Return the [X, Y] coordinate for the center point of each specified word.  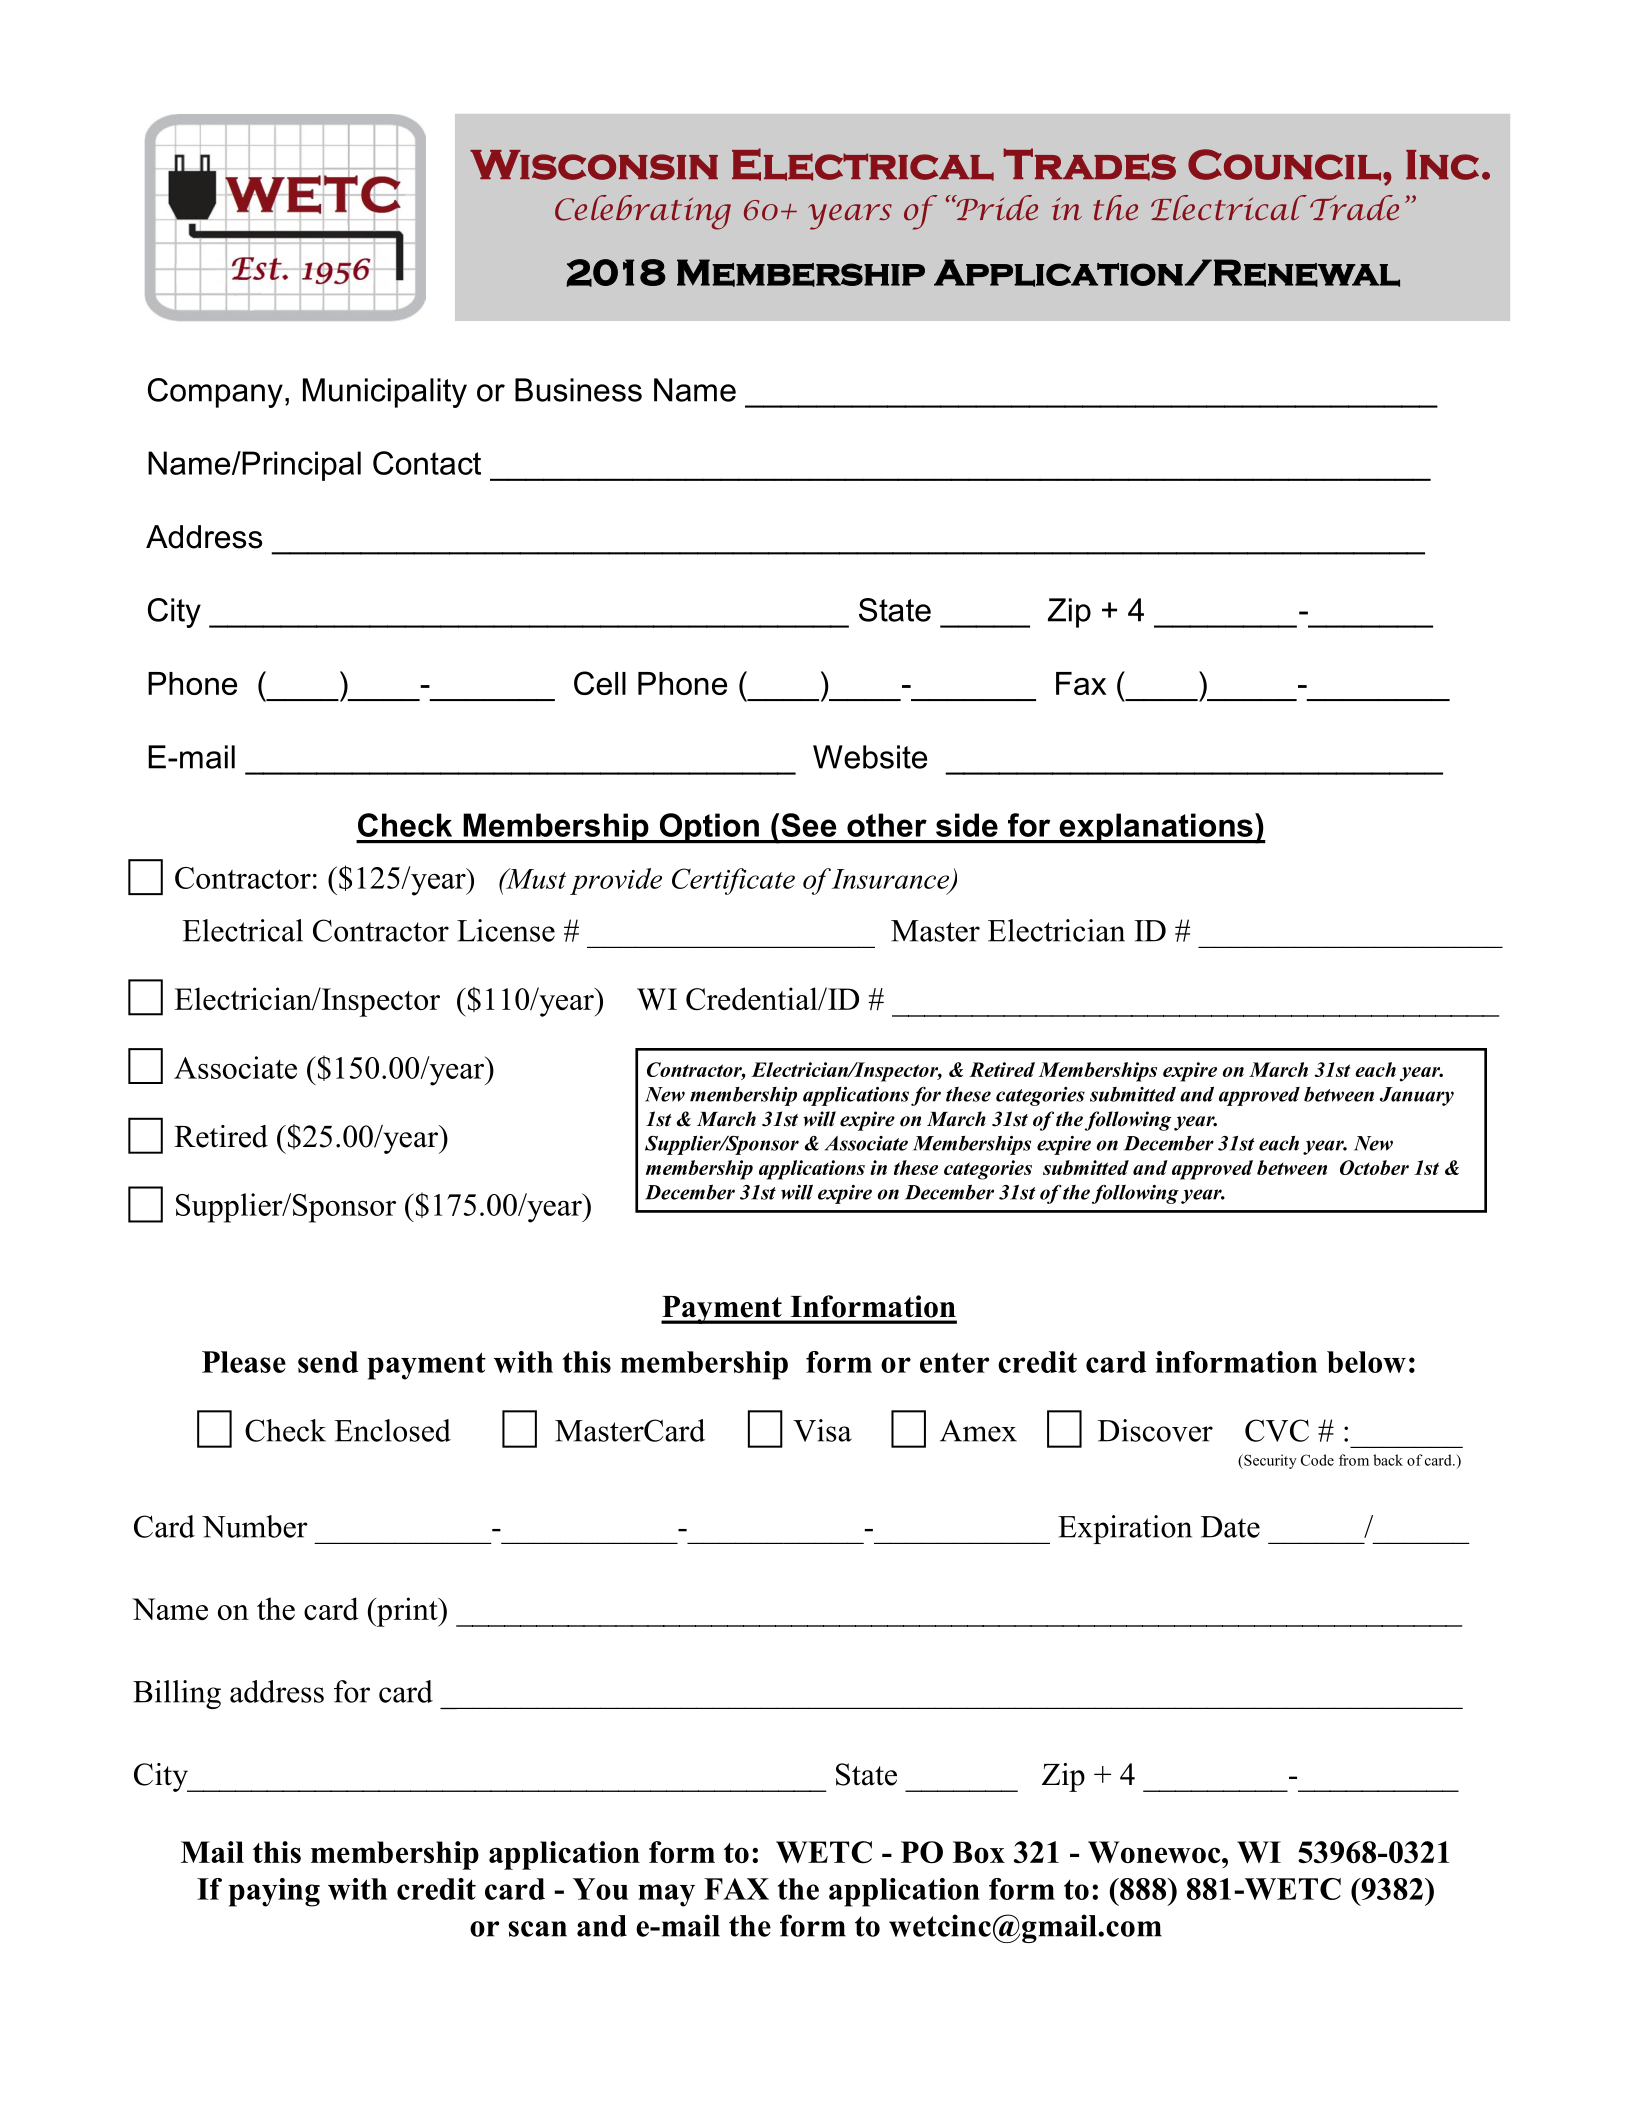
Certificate [733, 881]
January [1417, 1096]
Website [870, 757]
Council [1284, 165]
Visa [822, 1430]
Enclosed [392, 1430]
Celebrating [643, 212]
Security [1269, 1461]
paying [274, 1892]
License [506, 930]
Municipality [385, 393]
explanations [1156, 828]
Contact [427, 463]
